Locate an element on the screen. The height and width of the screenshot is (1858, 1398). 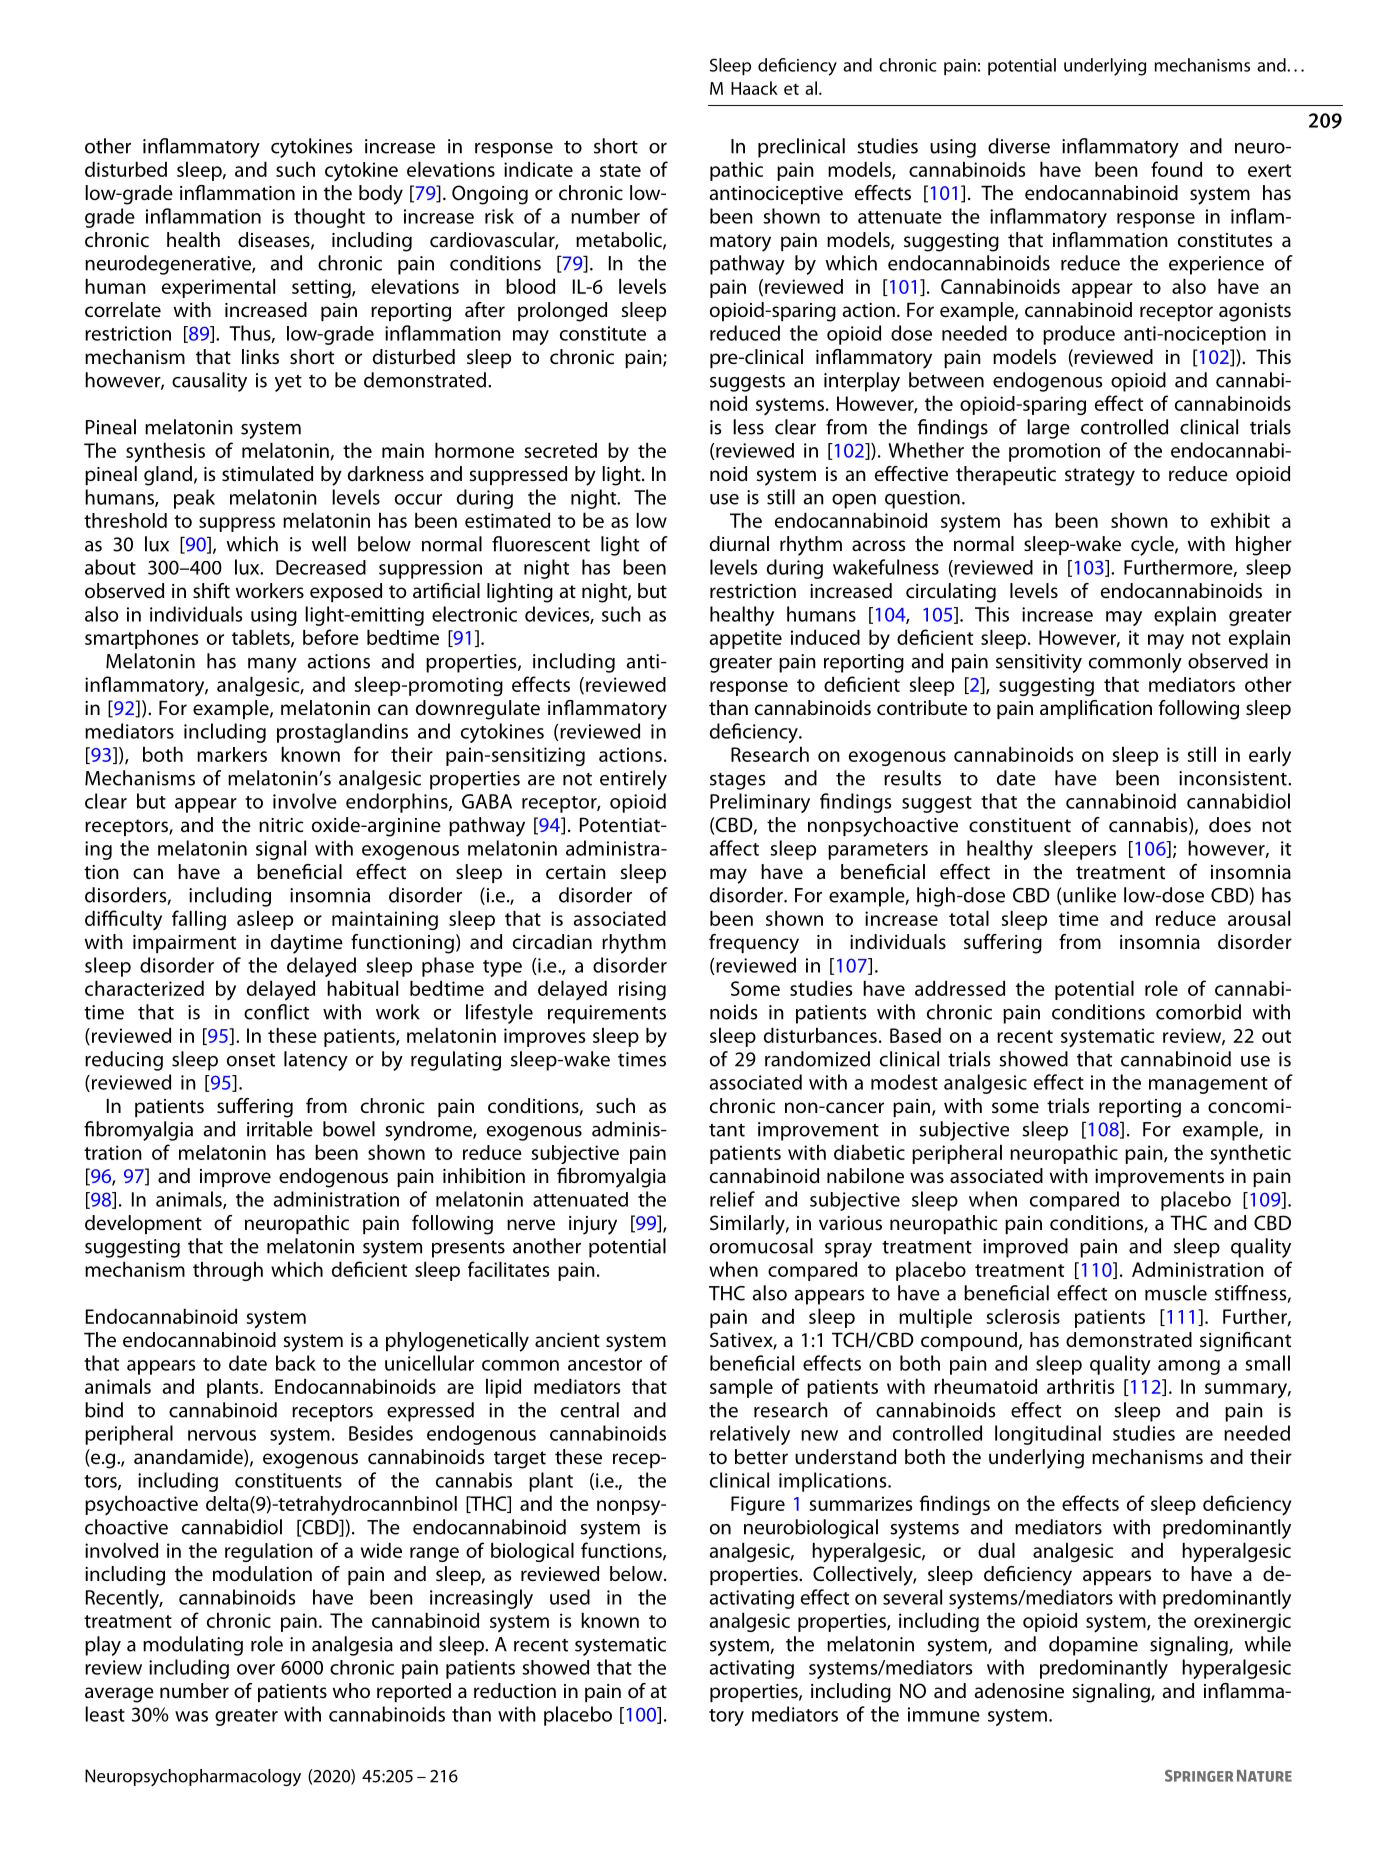
falling is located at coordinates (199, 920).
